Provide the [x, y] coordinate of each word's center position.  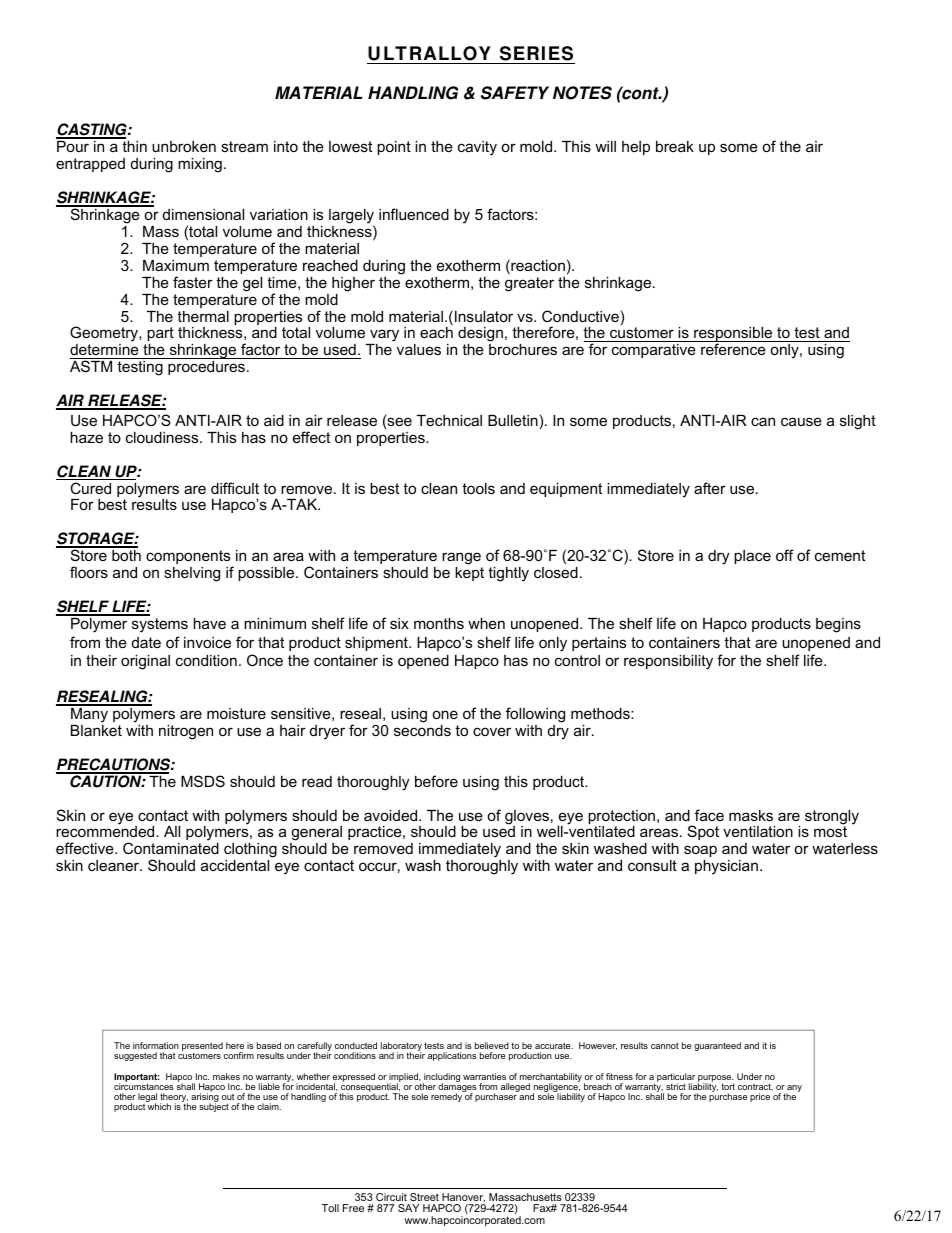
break [675, 146]
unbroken [184, 146]
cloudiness [163, 437]
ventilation [758, 831]
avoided [392, 815]
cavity [477, 148]
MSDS [203, 781]
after [710, 488]
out [228, 1097]
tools [478, 488]
